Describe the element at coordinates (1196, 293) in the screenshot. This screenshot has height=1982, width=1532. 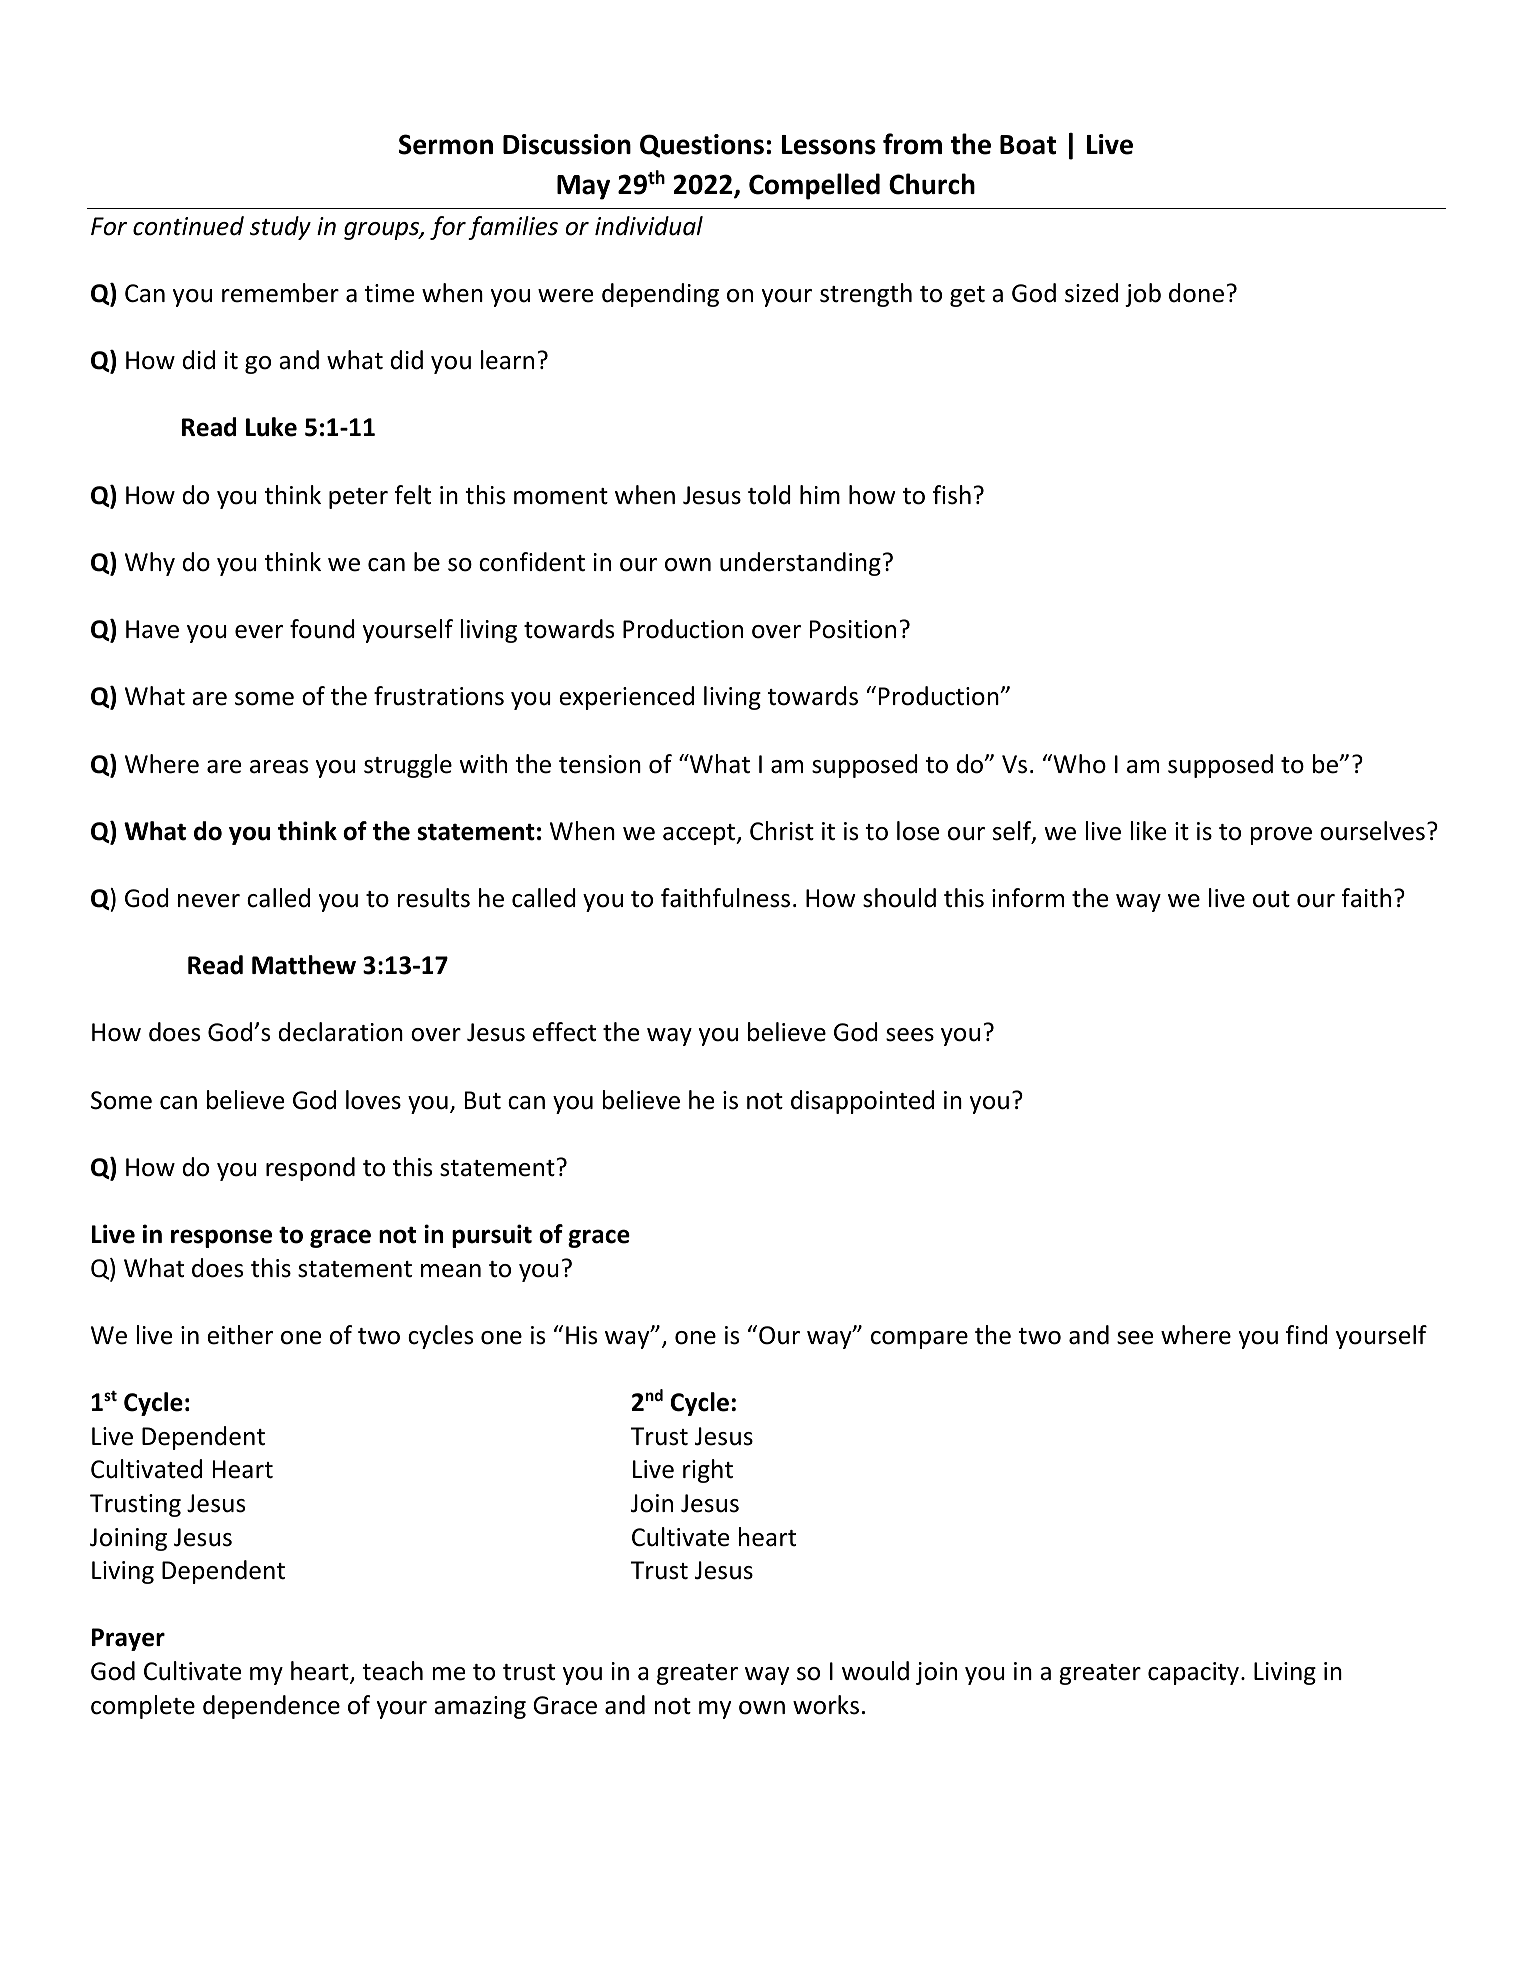
I see `done` at that location.
